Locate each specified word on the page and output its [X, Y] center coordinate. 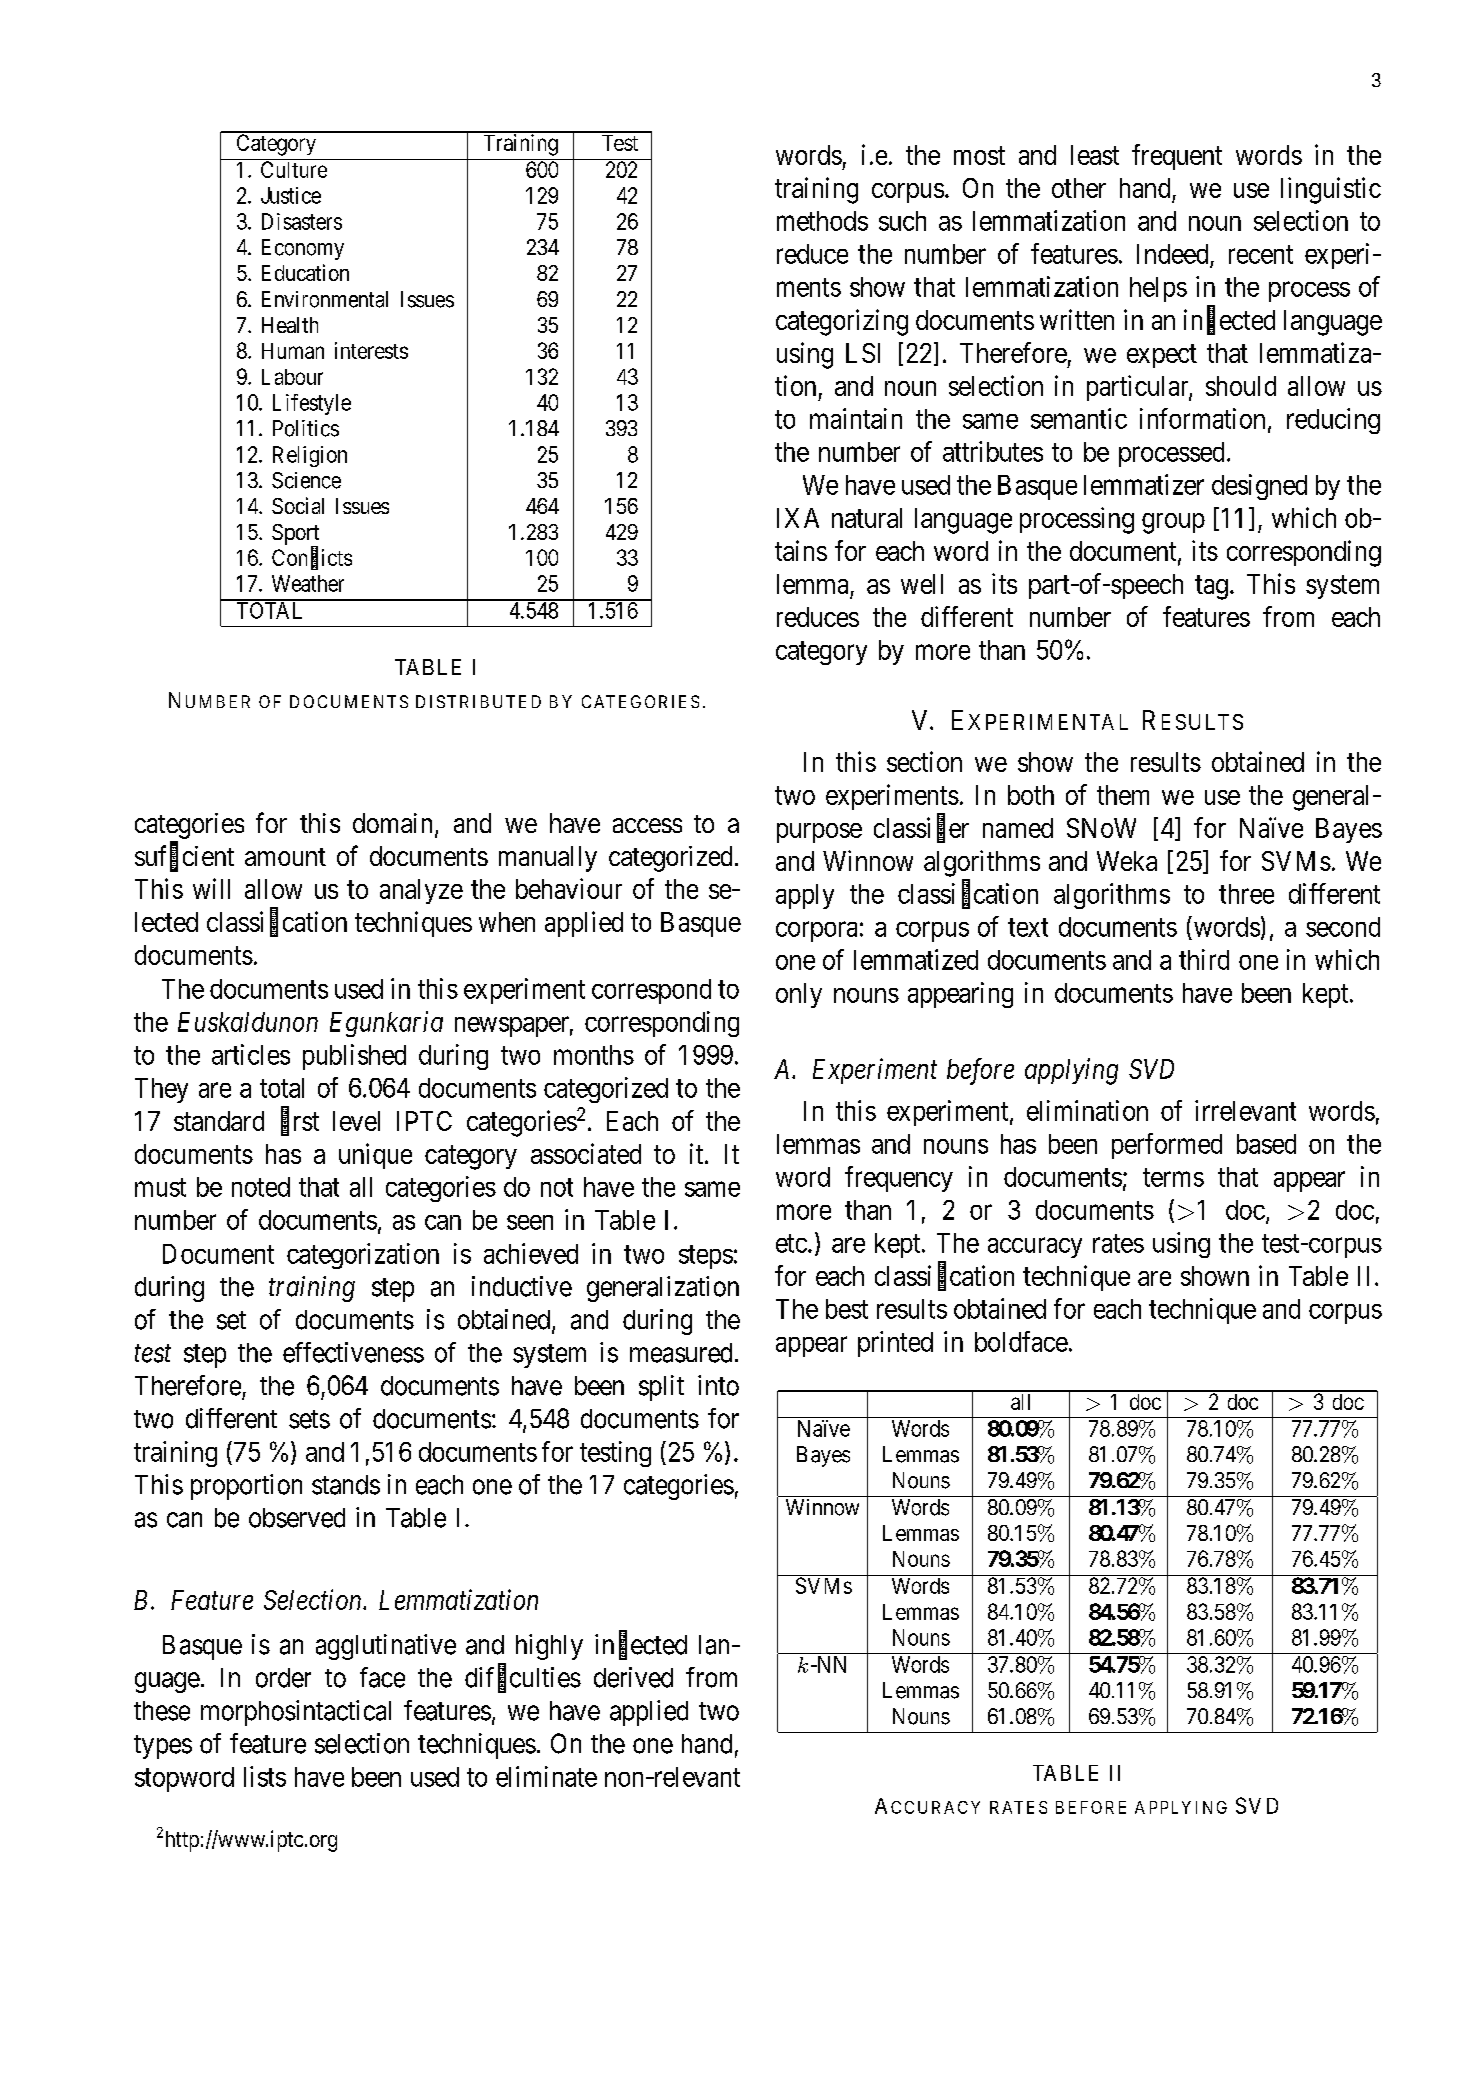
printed [895, 1344]
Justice [291, 195]
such [902, 221]
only [799, 995]
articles [251, 1054]
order [283, 1678]
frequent [1177, 157]
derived [633, 1677]
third [1204, 959]
